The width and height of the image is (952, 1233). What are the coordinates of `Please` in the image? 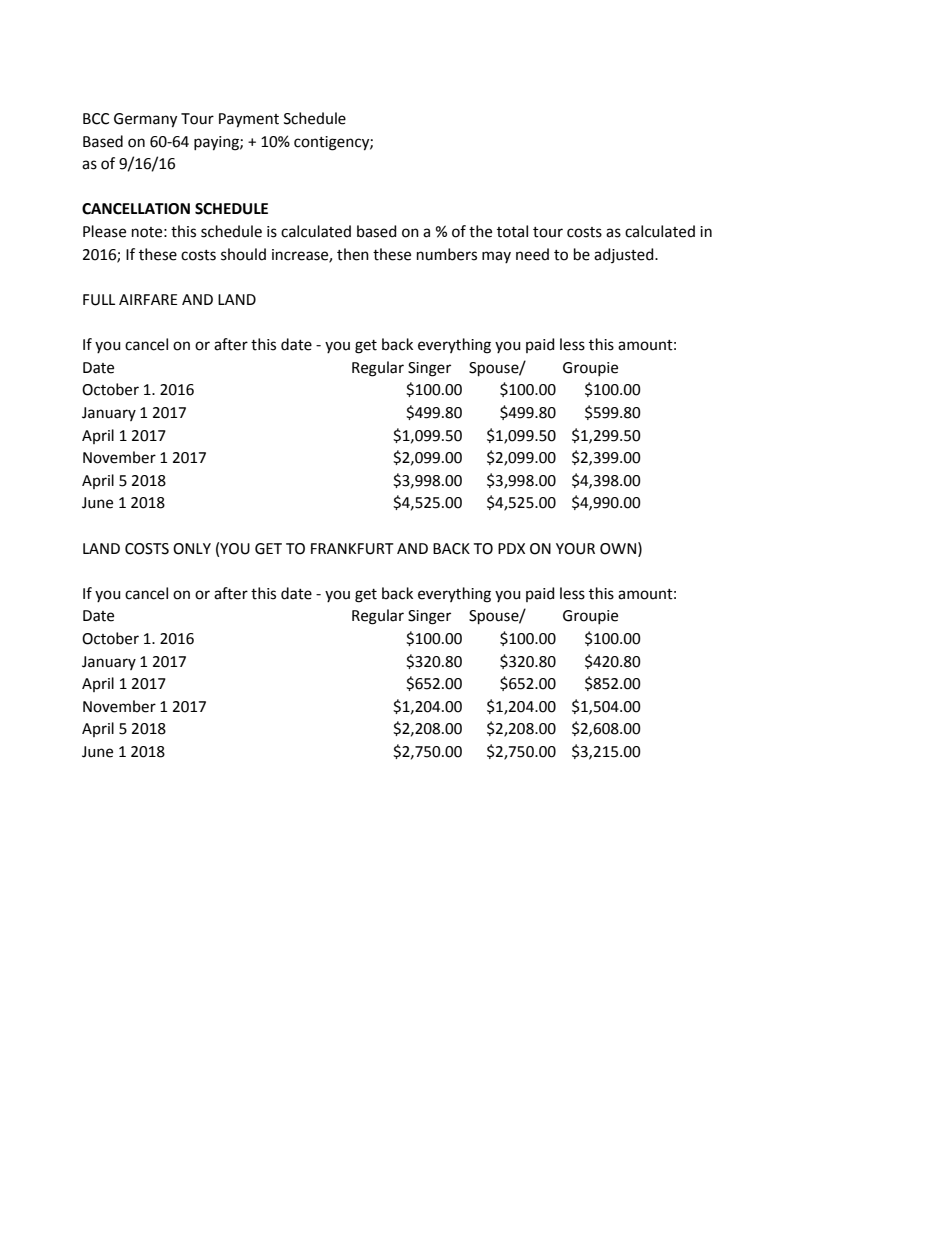 It's located at (104, 231).
